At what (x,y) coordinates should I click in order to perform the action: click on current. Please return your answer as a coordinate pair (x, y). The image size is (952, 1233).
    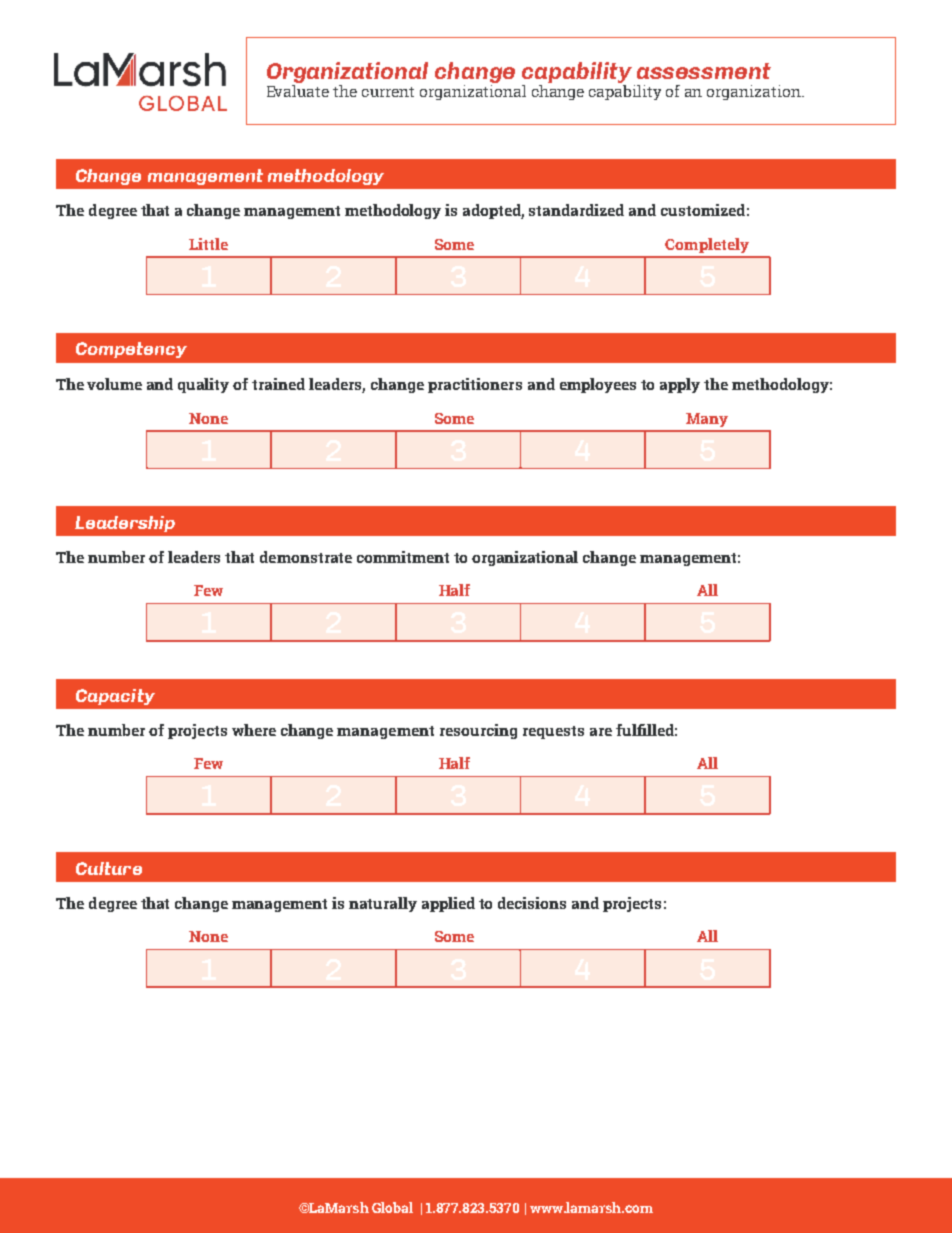
    Looking at the image, I should click on (388, 92).
